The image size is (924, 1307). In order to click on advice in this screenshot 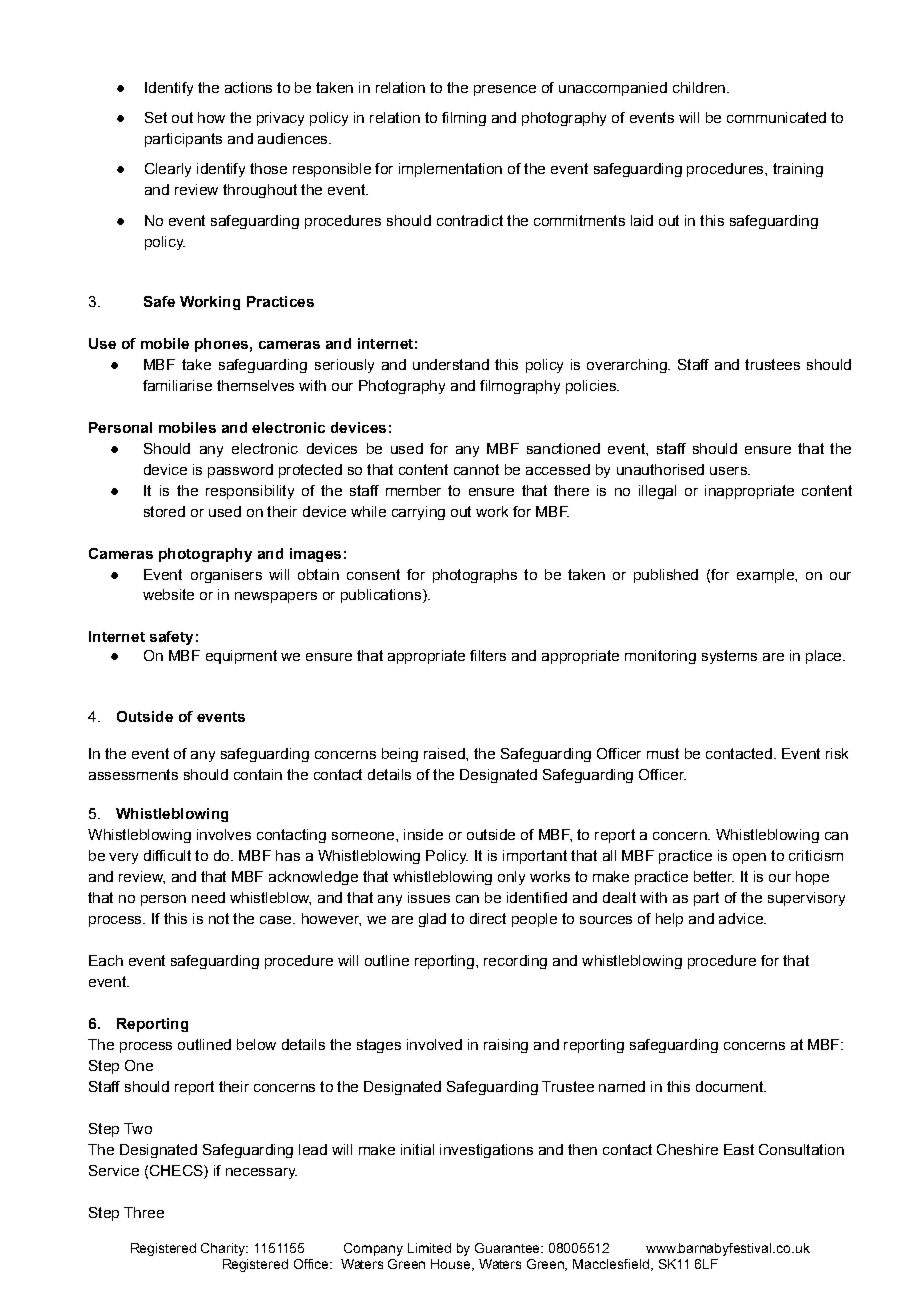, I will do `click(742, 918)`.
